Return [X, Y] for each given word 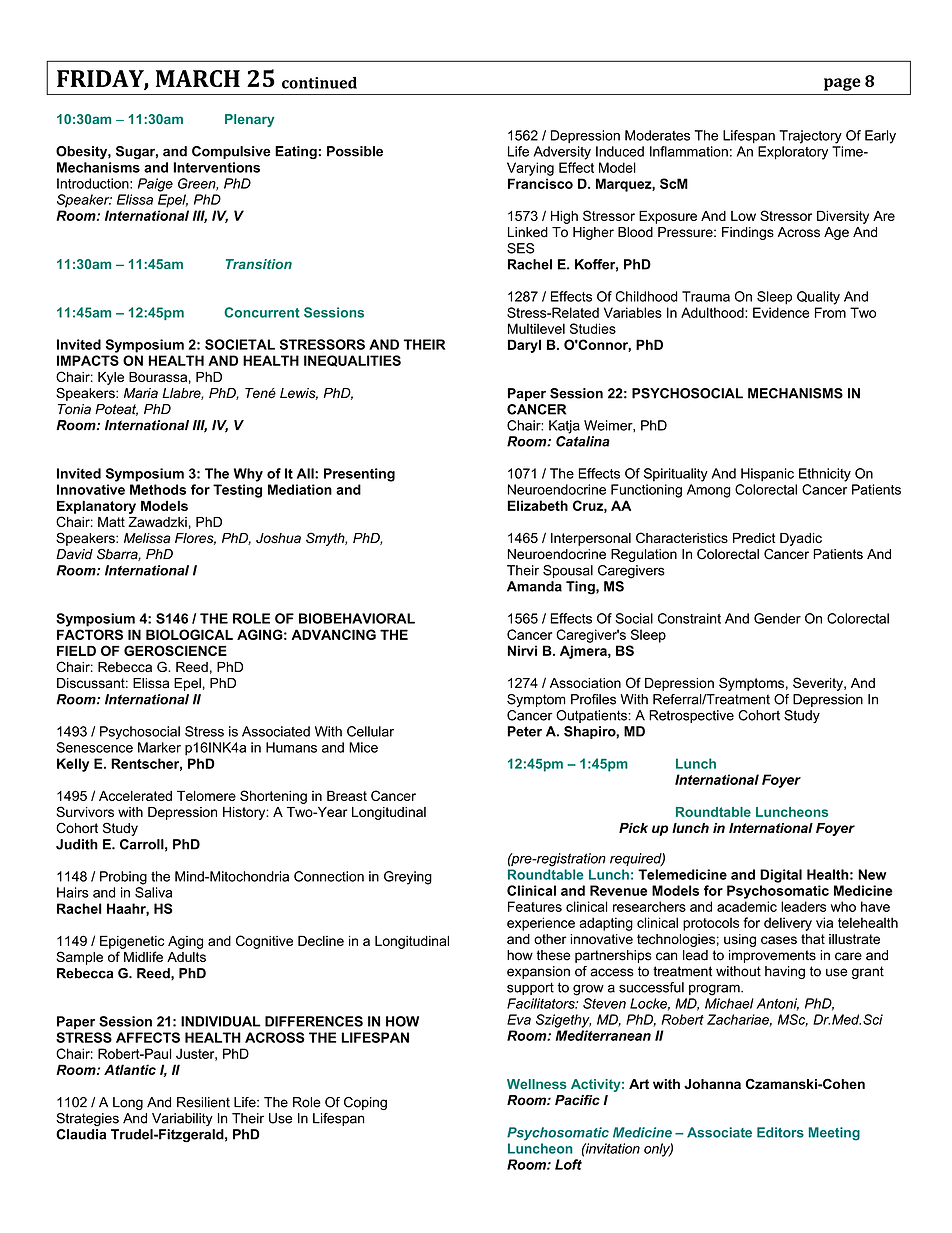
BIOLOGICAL [189, 634]
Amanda [534, 586]
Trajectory [810, 137]
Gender [777, 618]
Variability [182, 1119]
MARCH [198, 78]
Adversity [562, 153]
